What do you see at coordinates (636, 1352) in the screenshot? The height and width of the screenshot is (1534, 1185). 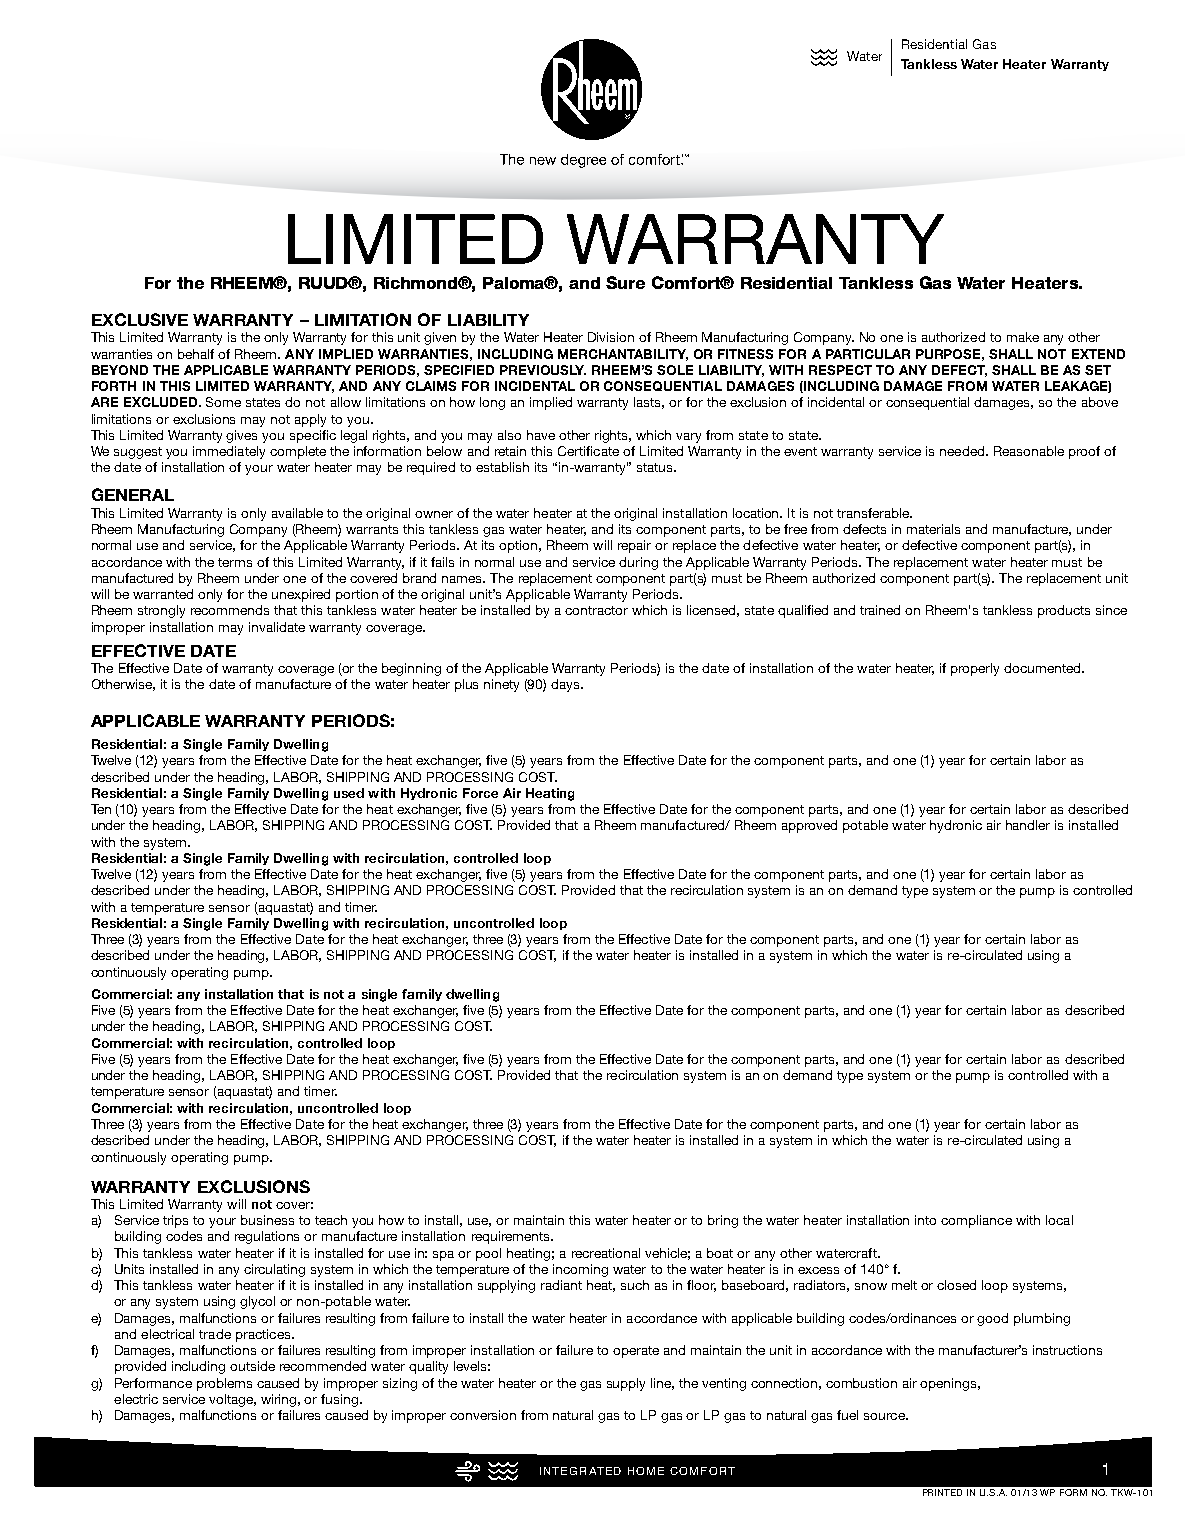 I see `operate` at bounding box center [636, 1352].
